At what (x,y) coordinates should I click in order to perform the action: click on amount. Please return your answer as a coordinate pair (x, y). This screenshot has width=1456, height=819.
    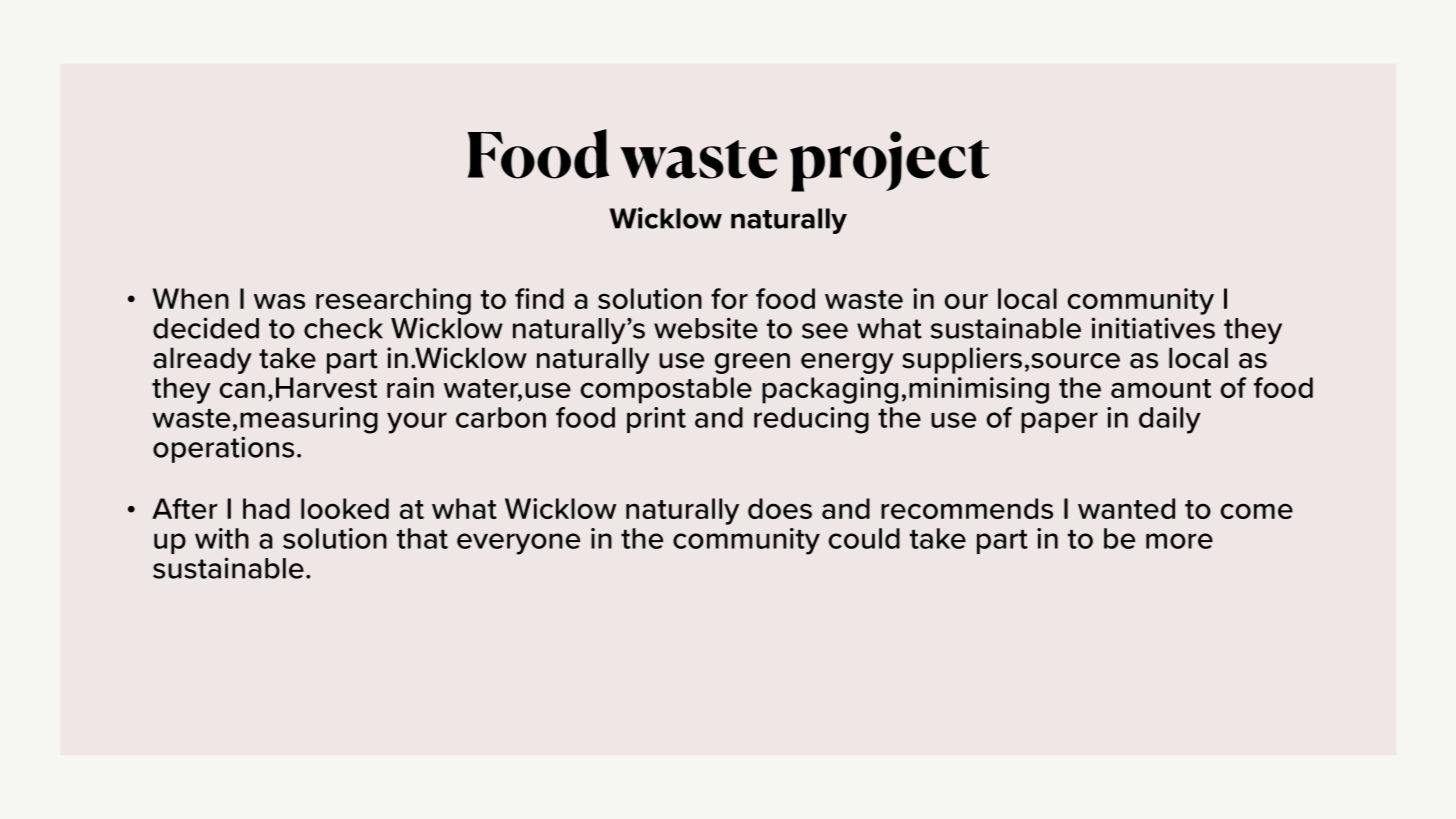
    Looking at the image, I should click on (1161, 388).
